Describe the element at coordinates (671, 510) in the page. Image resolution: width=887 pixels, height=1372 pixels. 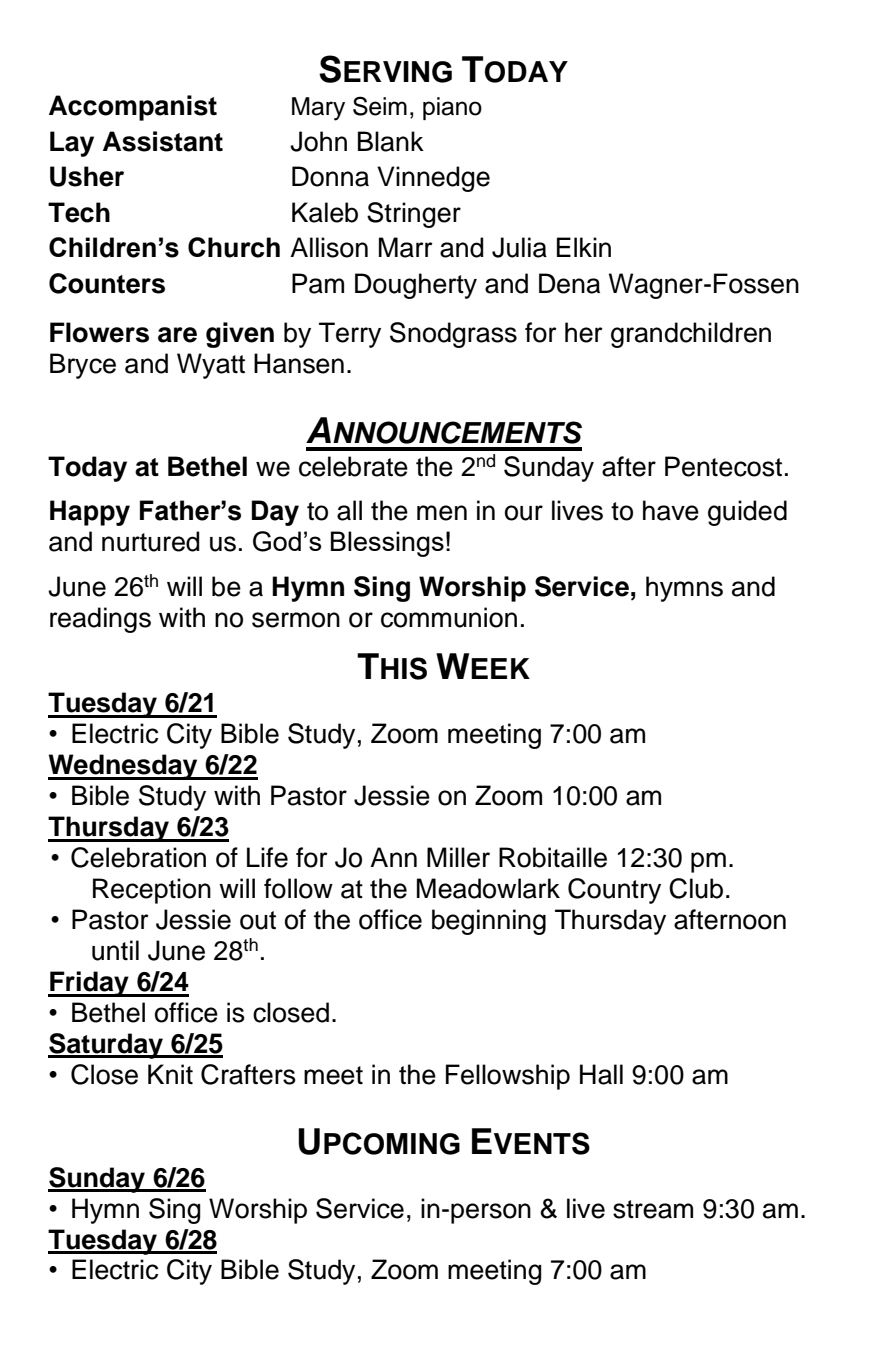
I see `have` at that location.
